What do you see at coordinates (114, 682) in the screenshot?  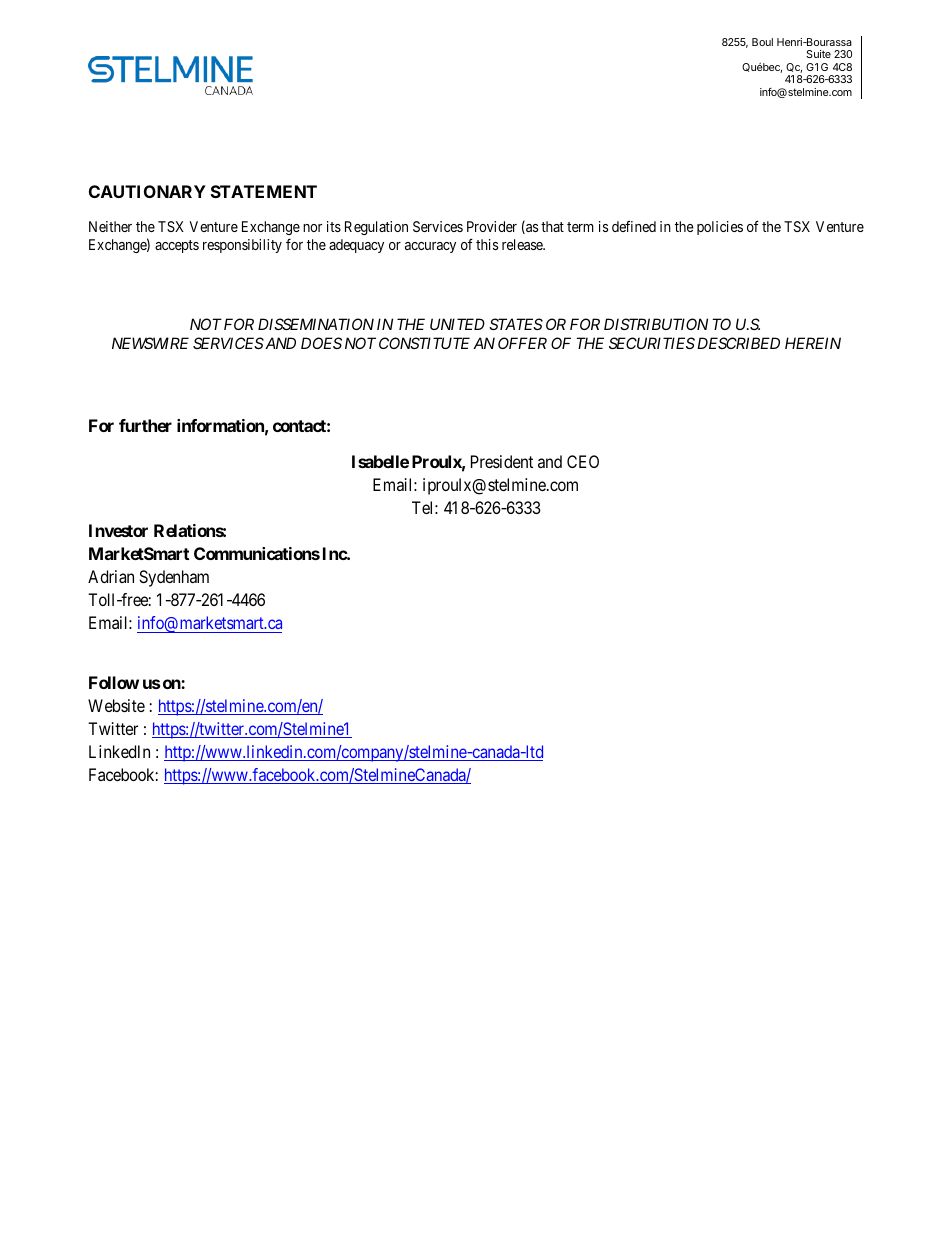 I see `Follow` at bounding box center [114, 682].
